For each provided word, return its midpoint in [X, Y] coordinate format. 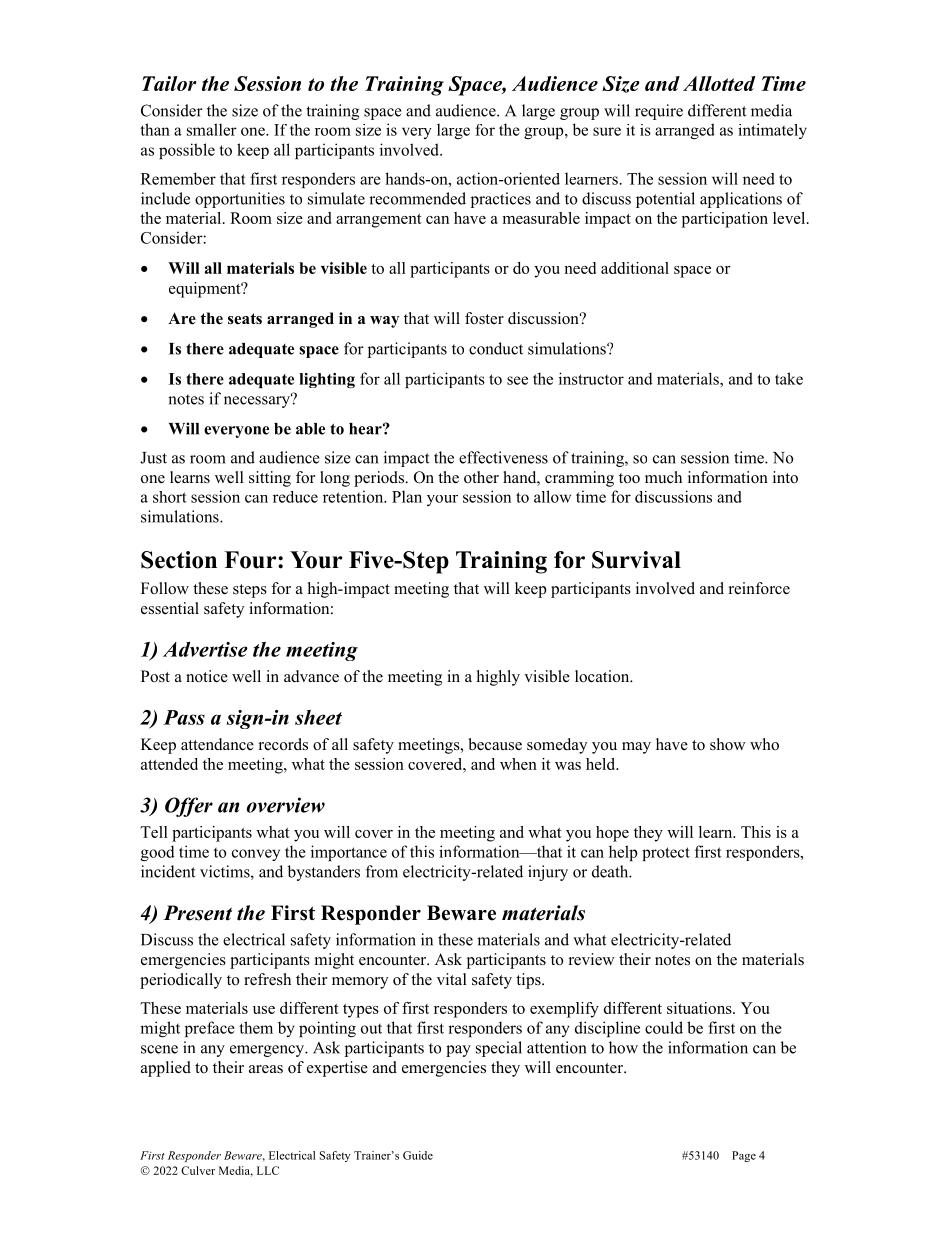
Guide [418, 1155]
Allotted [719, 83]
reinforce [759, 588]
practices [501, 200]
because [495, 744]
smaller [212, 129]
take [789, 378]
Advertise [205, 649]
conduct [496, 348]
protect [666, 854]
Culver [198, 1170]
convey [256, 855]
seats [245, 319]
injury [548, 873]
